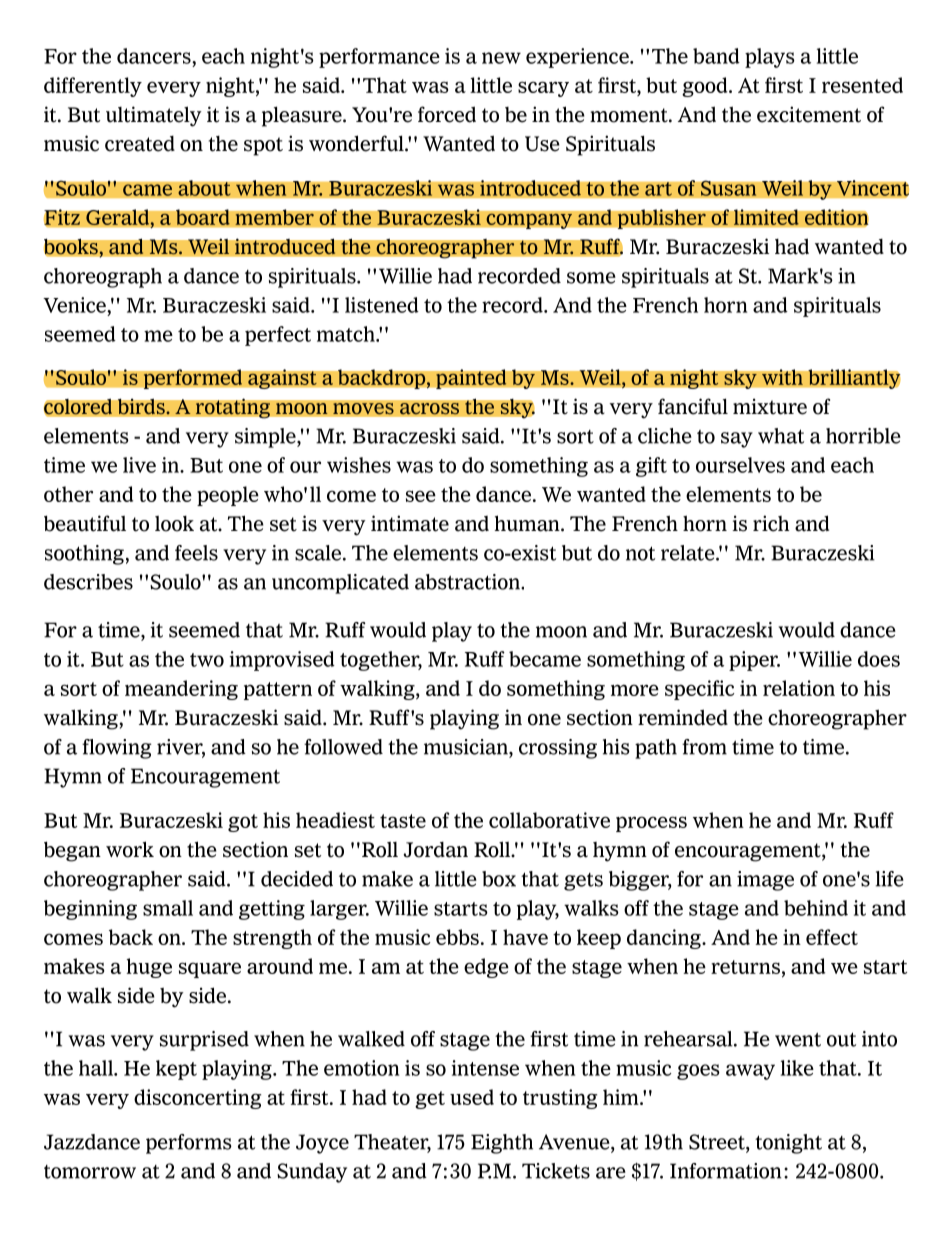  What do you see at coordinates (809, 114) in the page?
I see `excitement` at bounding box center [809, 114].
